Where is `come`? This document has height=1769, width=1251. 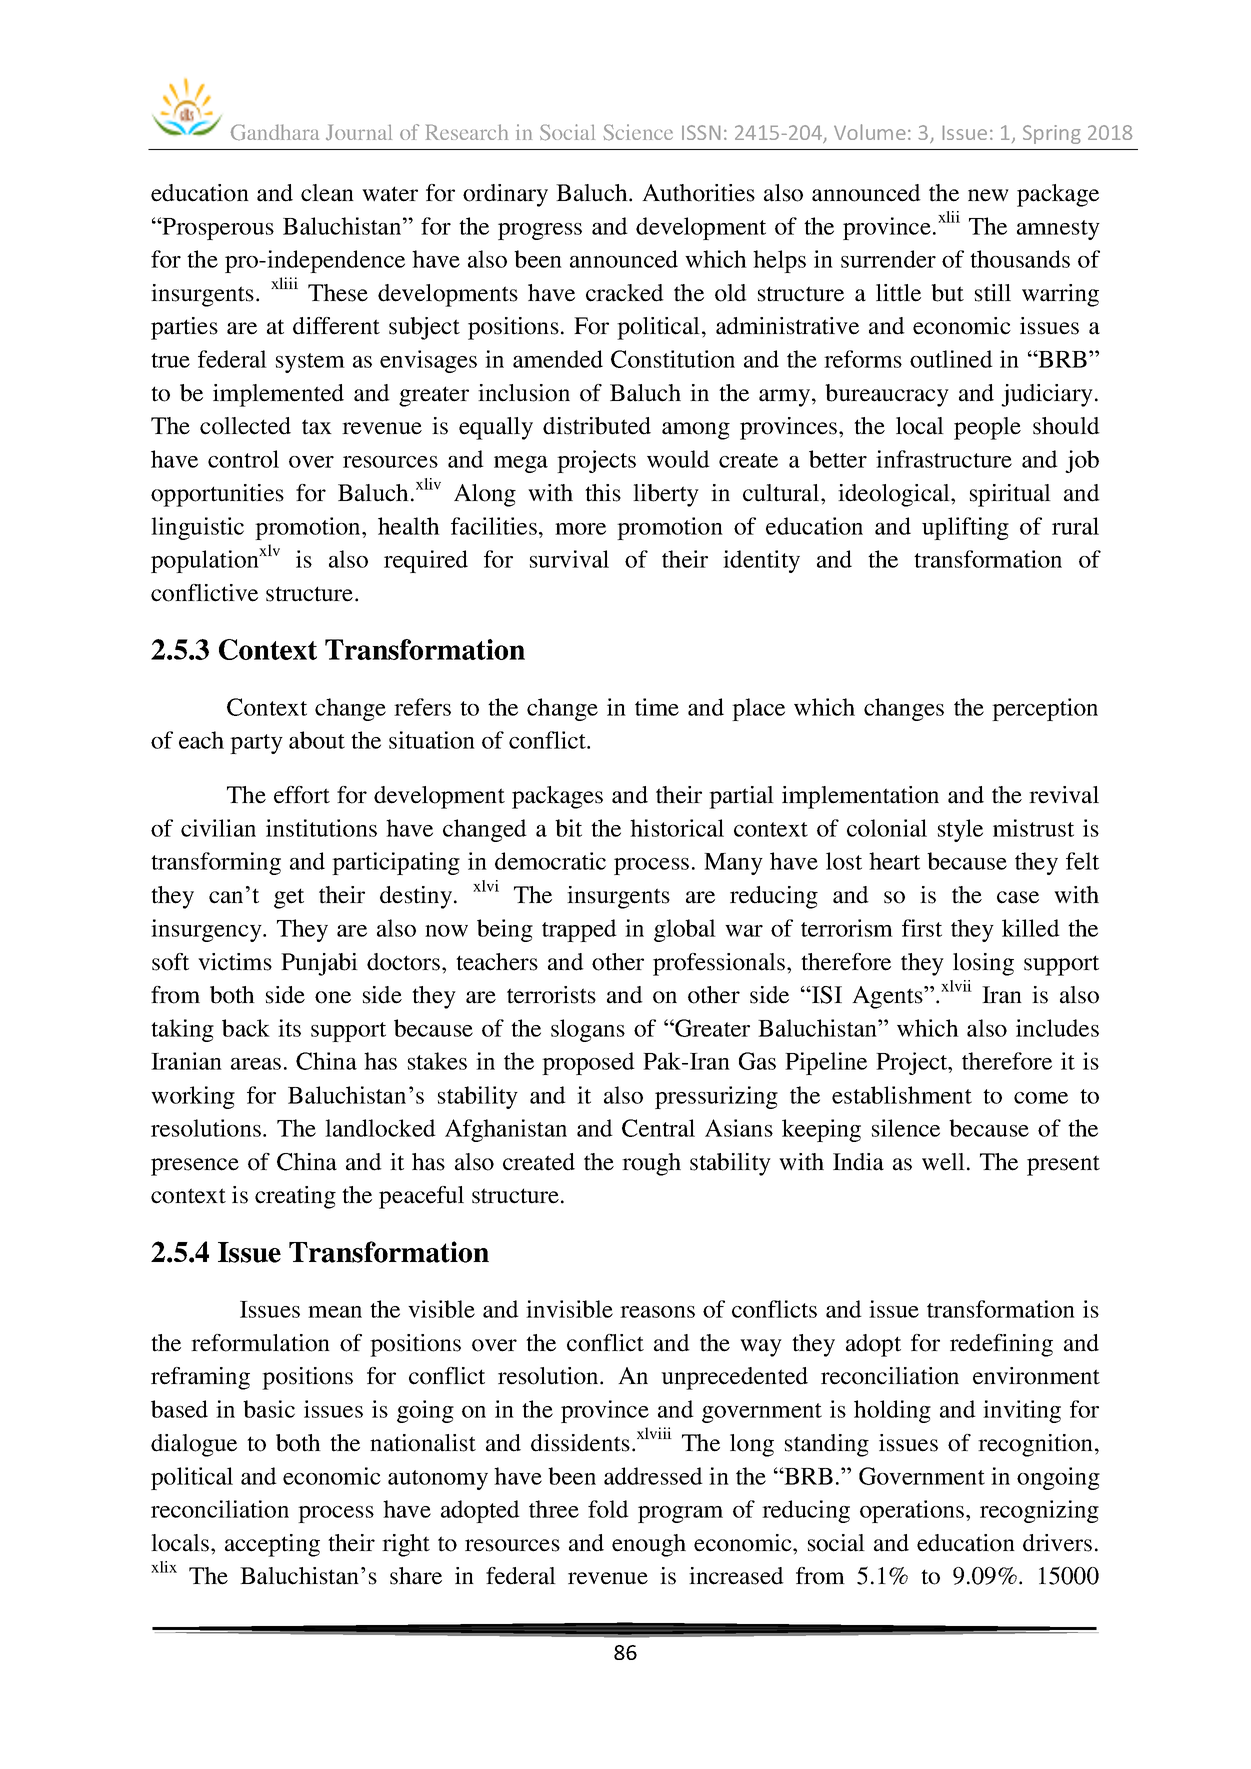 come is located at coordinates (1041, 1098).
